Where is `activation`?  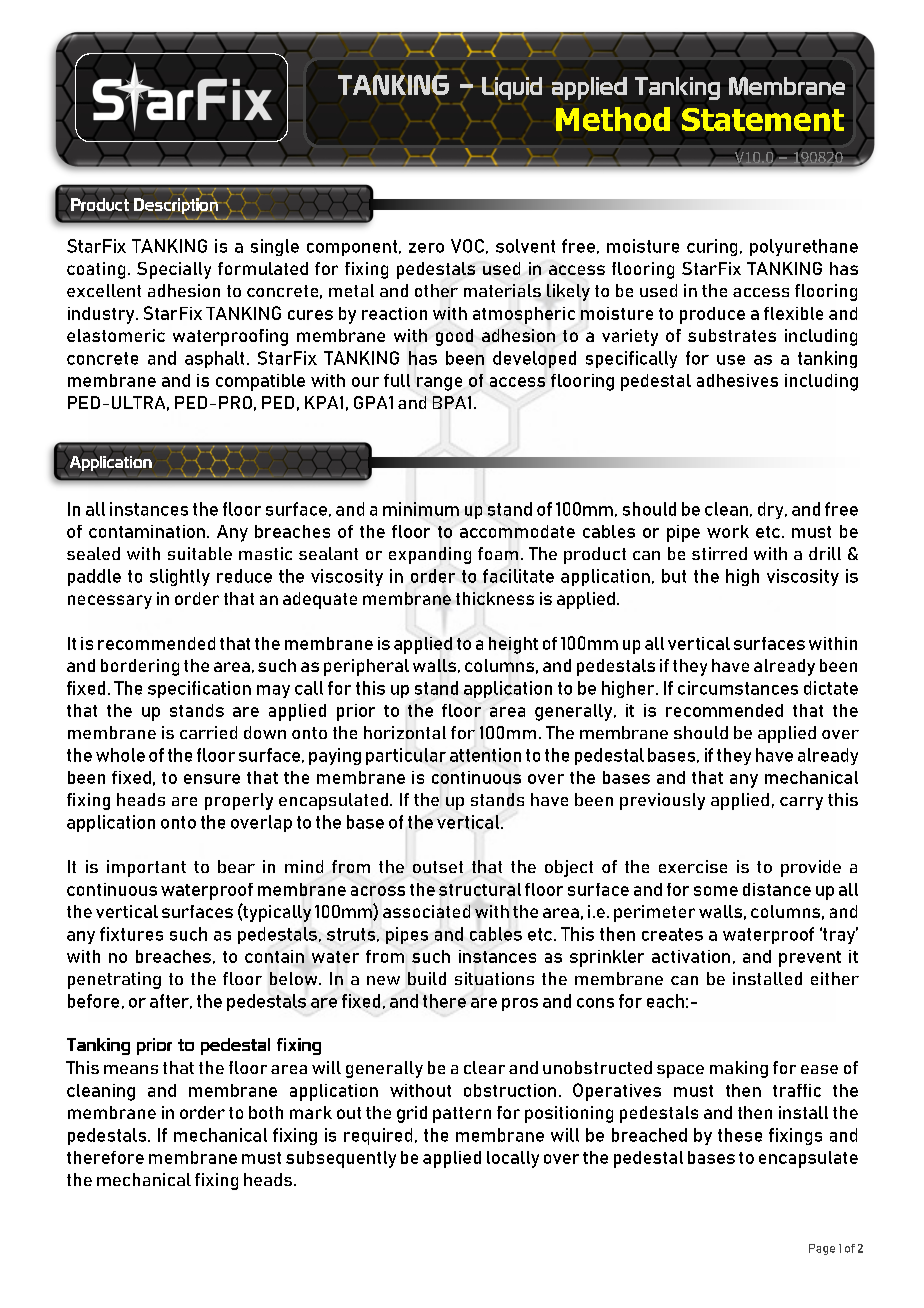 activation is located at coordinates (691, 956).
